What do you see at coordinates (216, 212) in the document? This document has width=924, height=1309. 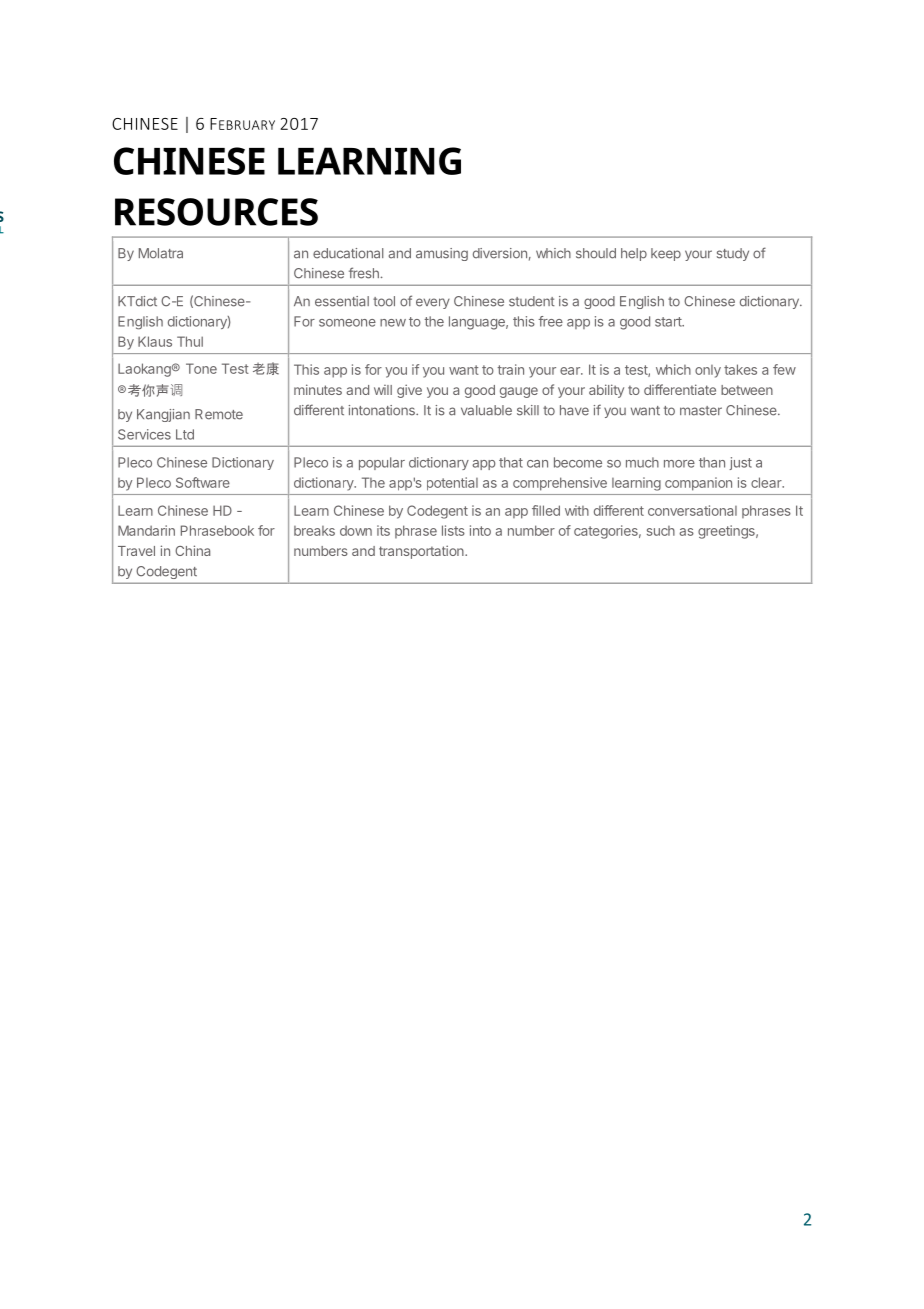 I see `RESOURCES` at bounding box center [216, 212].
